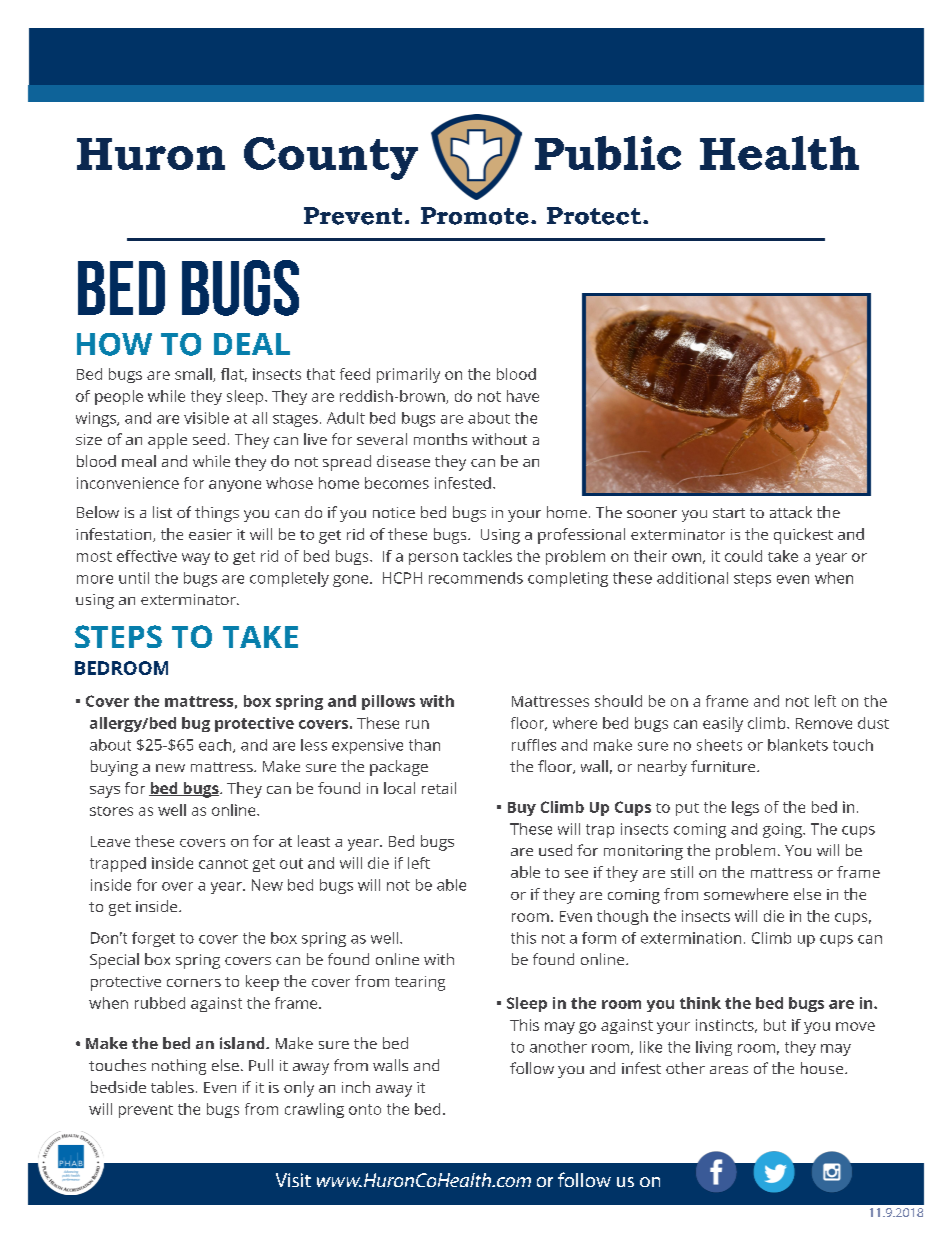 The width and height of the document is (952, 1233). What do you see at coordinates (723, 724) in the document?
I see `easily` at bounding box center [723, 724].
